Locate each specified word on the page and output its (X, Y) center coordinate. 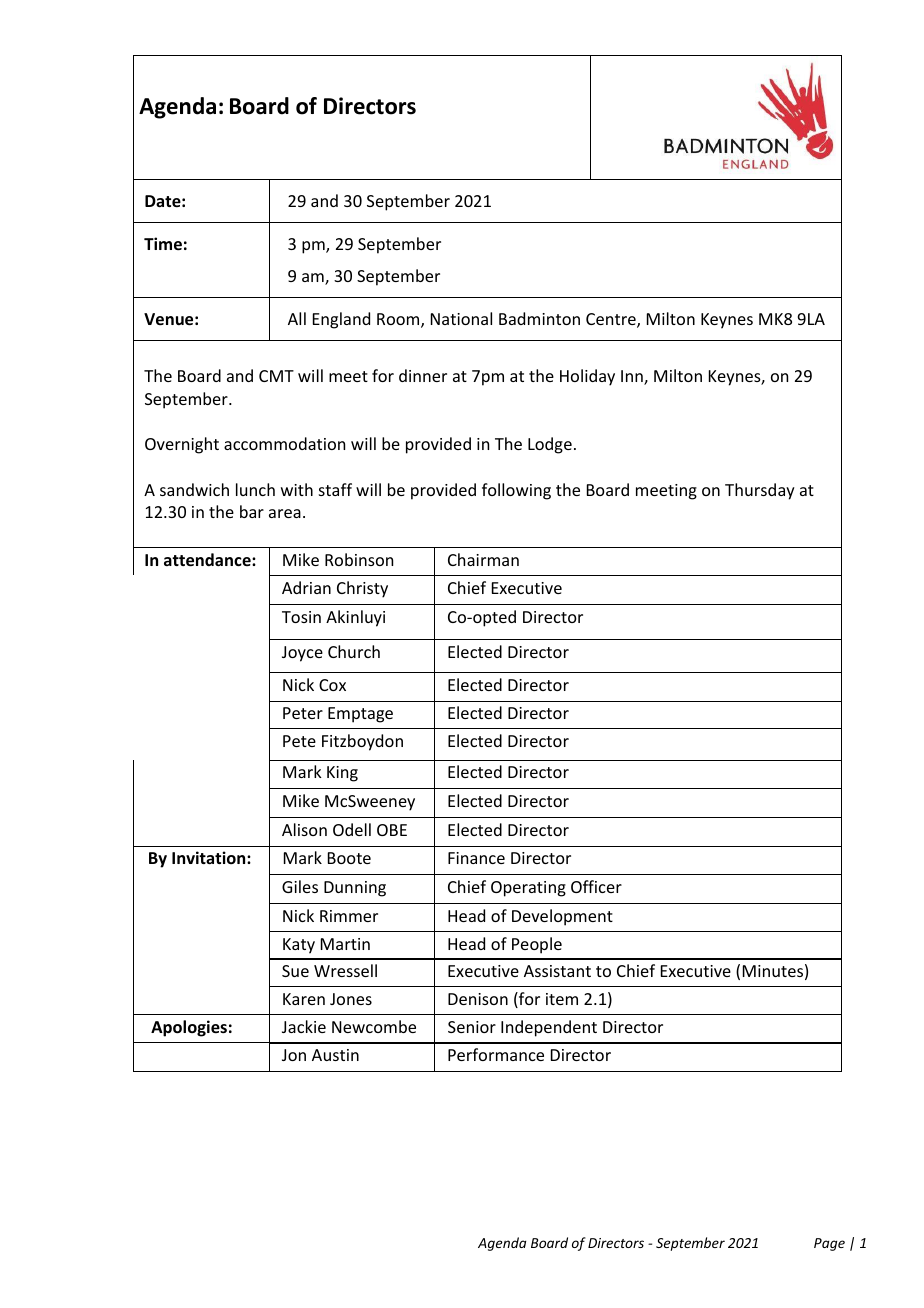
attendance (208, 560)
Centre (612, 320)
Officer (596, 886)
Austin (335, 1055)
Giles (300, 886)
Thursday (760, 491)
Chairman (483, 559)
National (461, 318)
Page (829, 1244)
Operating (528, 889)
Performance (496, 1054)
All (297, 318)
